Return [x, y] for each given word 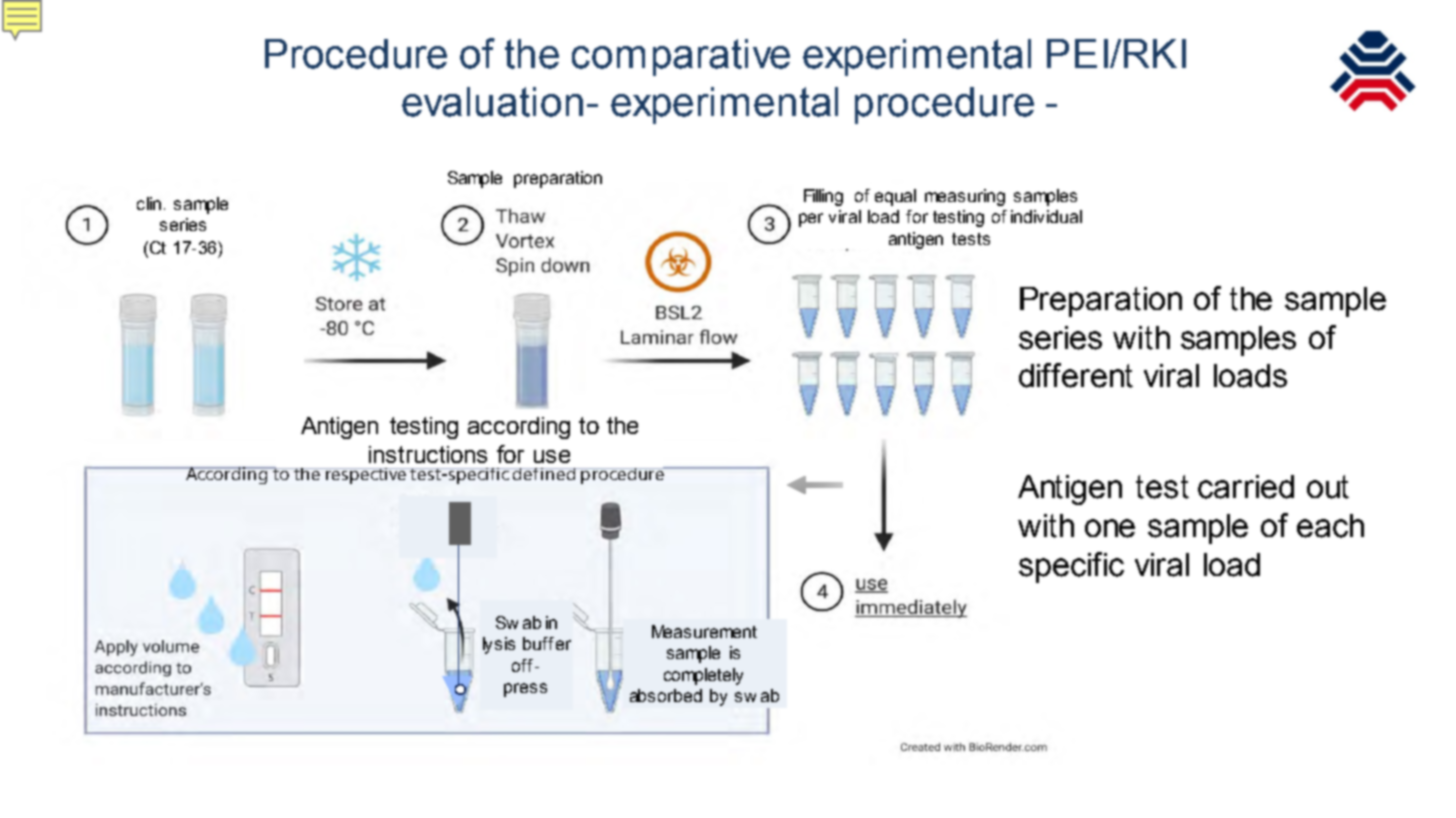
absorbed [666, 695]
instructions [428, 454]
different [1076, 375]
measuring [965, 197]
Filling [823, 197]
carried [1246, 487]
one [1110, 528]
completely [703, 676]
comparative [681, 57]
